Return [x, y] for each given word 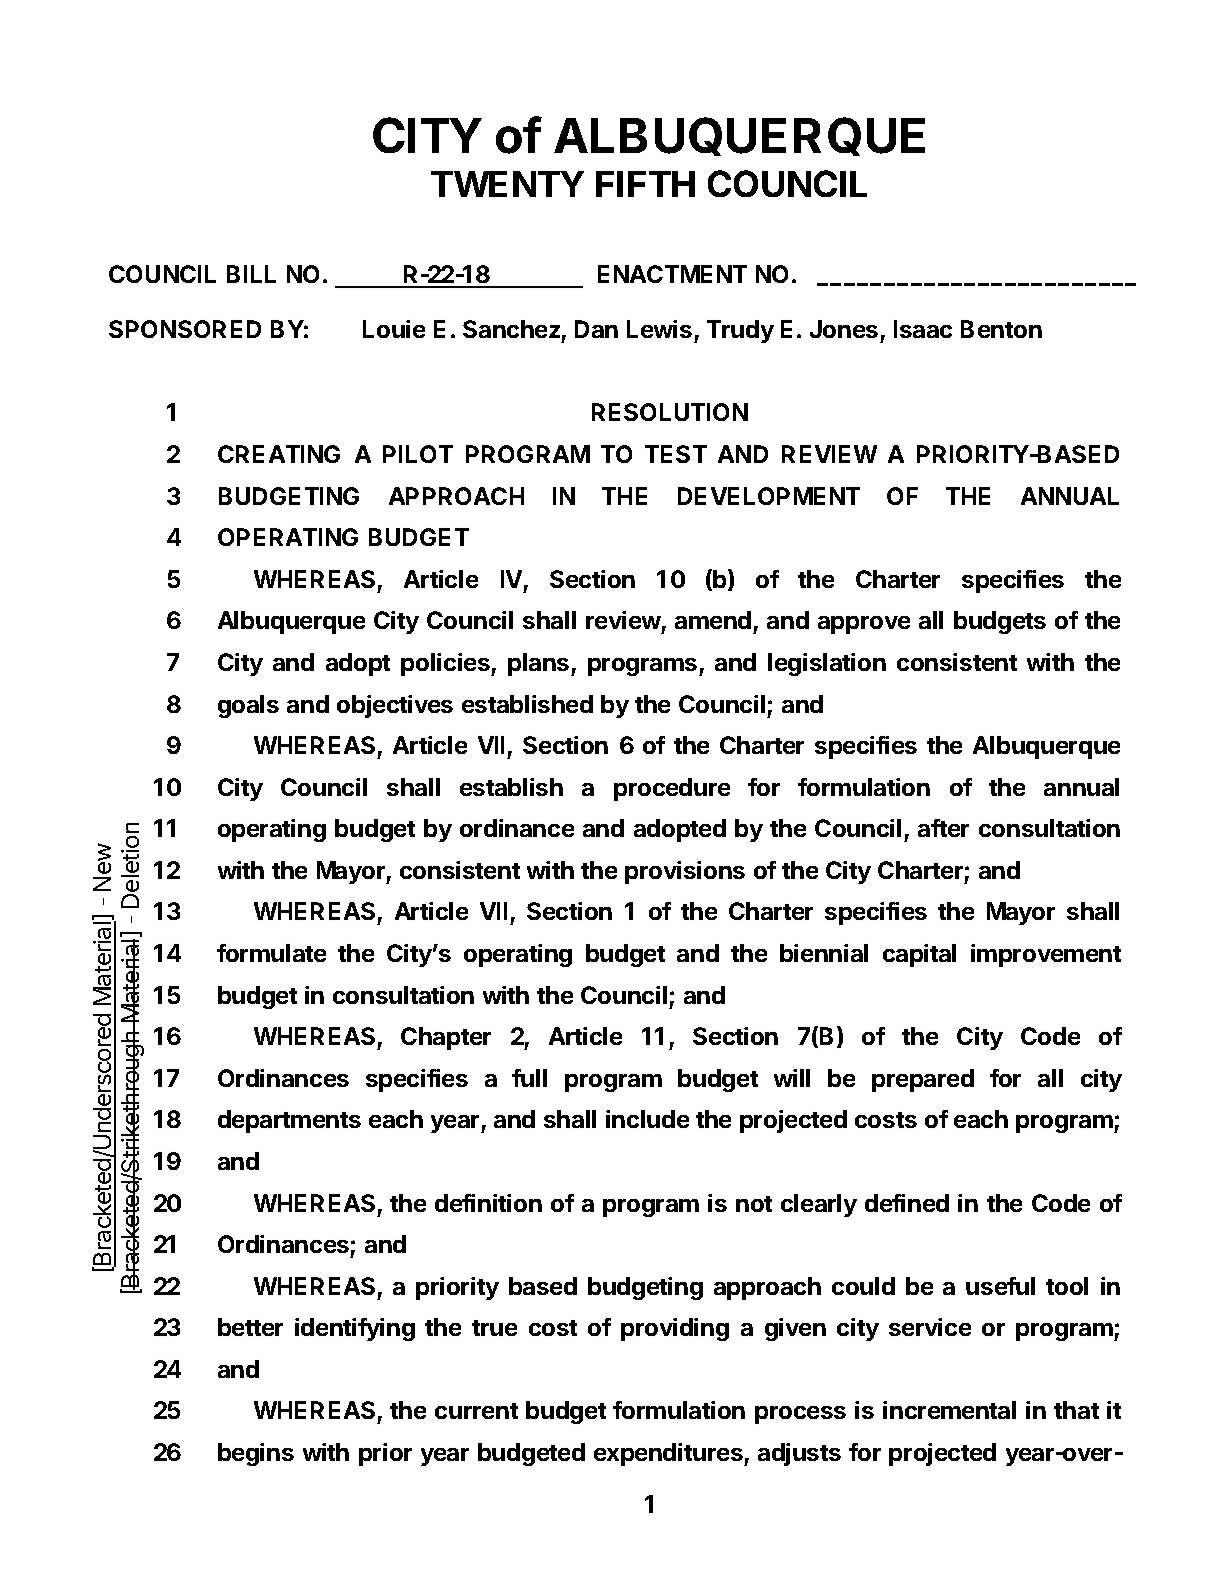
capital [919, 955]
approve [864, 625]
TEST [676, 454]
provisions [685, 872]
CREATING [279, 454]
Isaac [923, 329]
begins [256, 1454]
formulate [271, 953]
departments [289, 1121]
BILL [251, 274]
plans [540, 664]
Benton [1001, 329]
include [647, 1119]
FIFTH [645, 184]
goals [248, 706]
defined [907, 1203]
